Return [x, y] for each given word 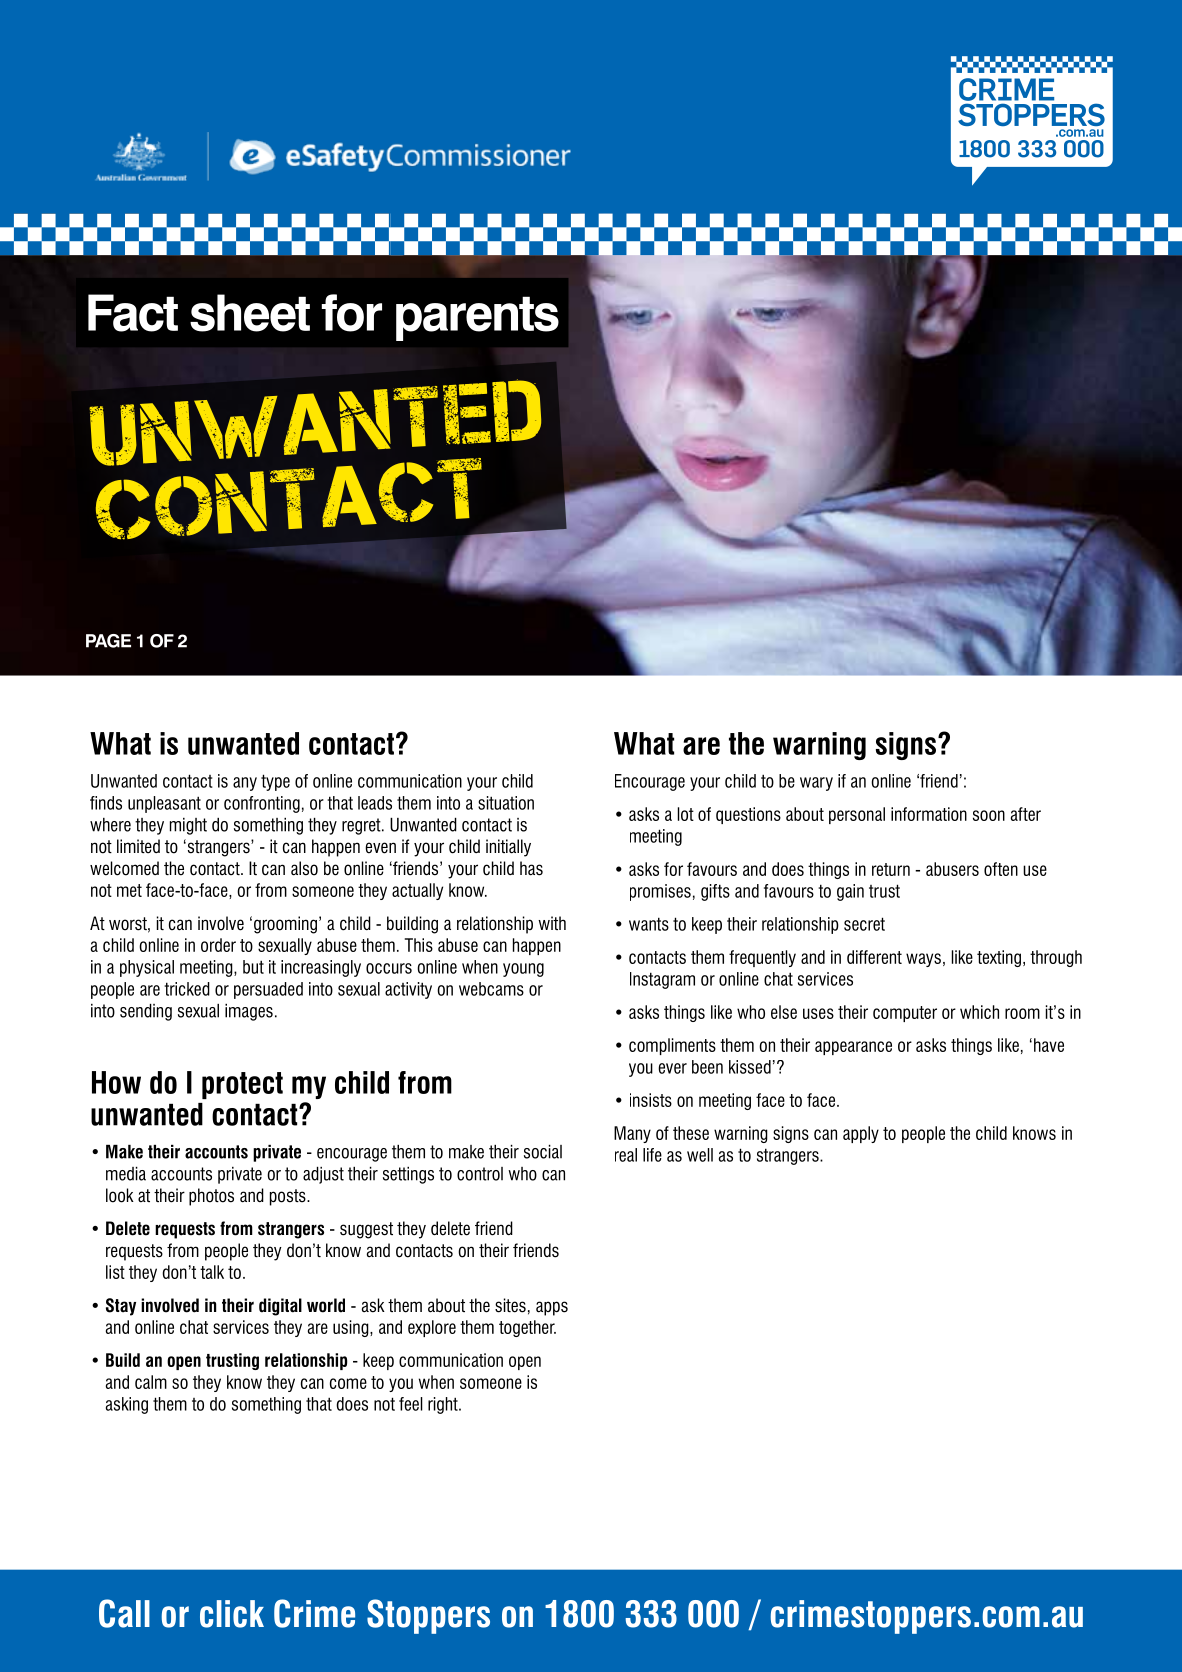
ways [923, 960]
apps [552, 1308]
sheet [250, 313]
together [527, 1328]
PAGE [108, 641]
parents [477, 318]
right [444, 1405]
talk [212, 1272]
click [232, 1614]
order [218, 945]
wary [816, 784]
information [929, 814]
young [523, 970]
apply [861, 1134]
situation [506, 803]
